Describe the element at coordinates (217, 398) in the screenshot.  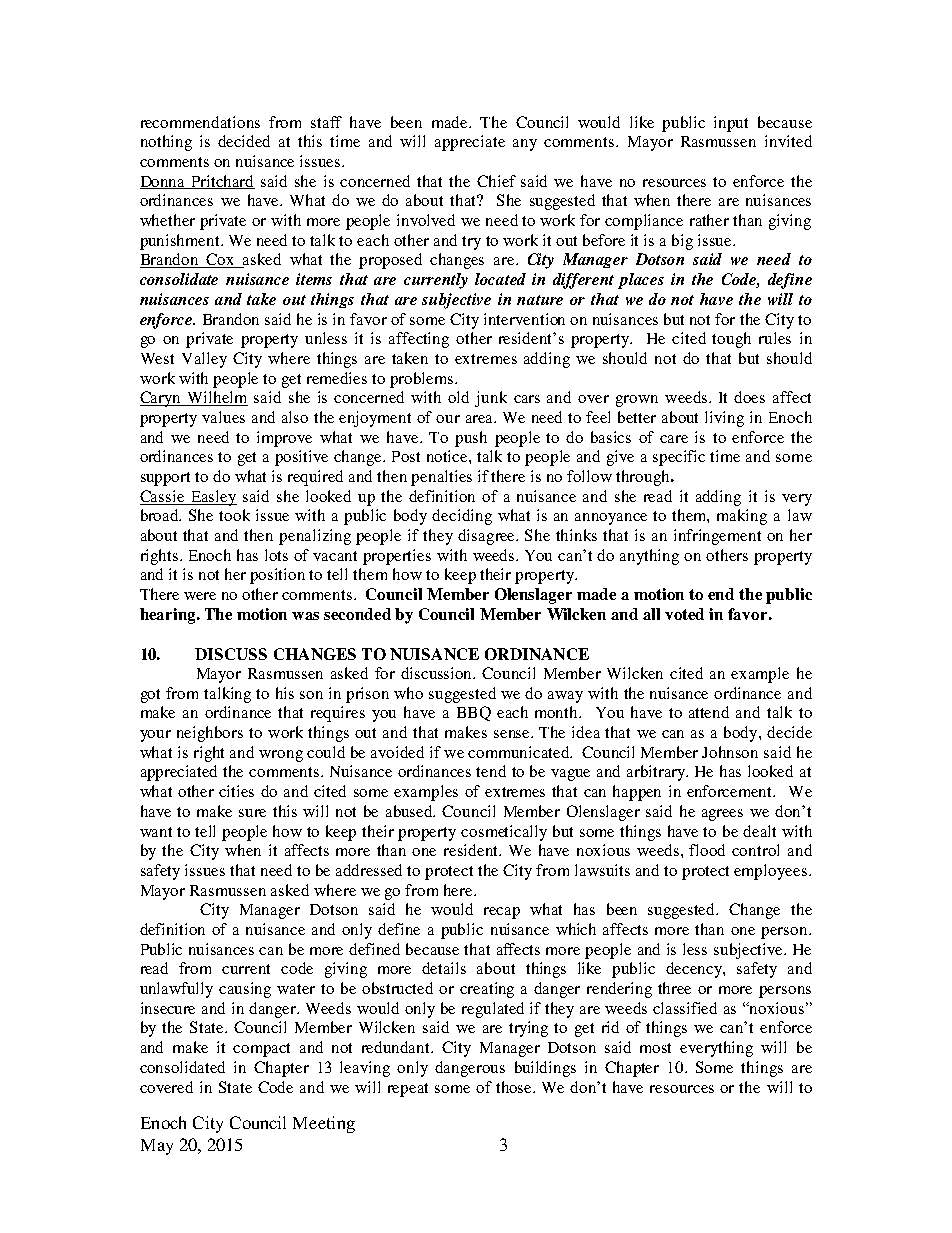
I see `Wilhelm` at that location.
